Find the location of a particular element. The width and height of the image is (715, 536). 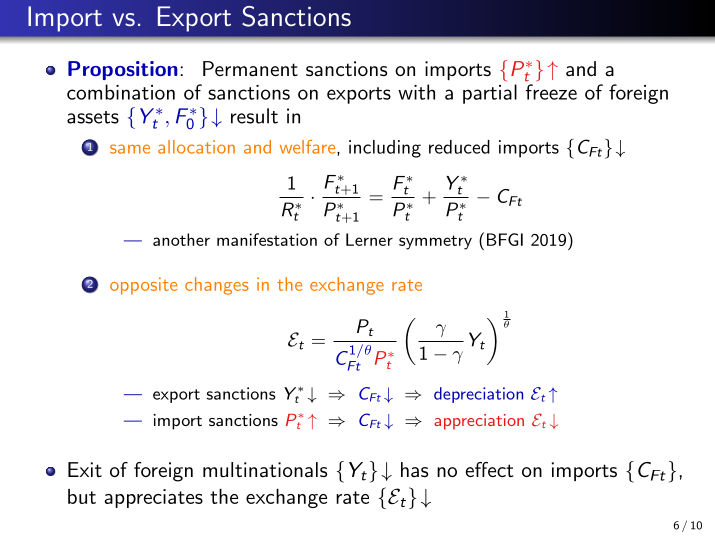

appreciates is located at coordinates (153, 498).
